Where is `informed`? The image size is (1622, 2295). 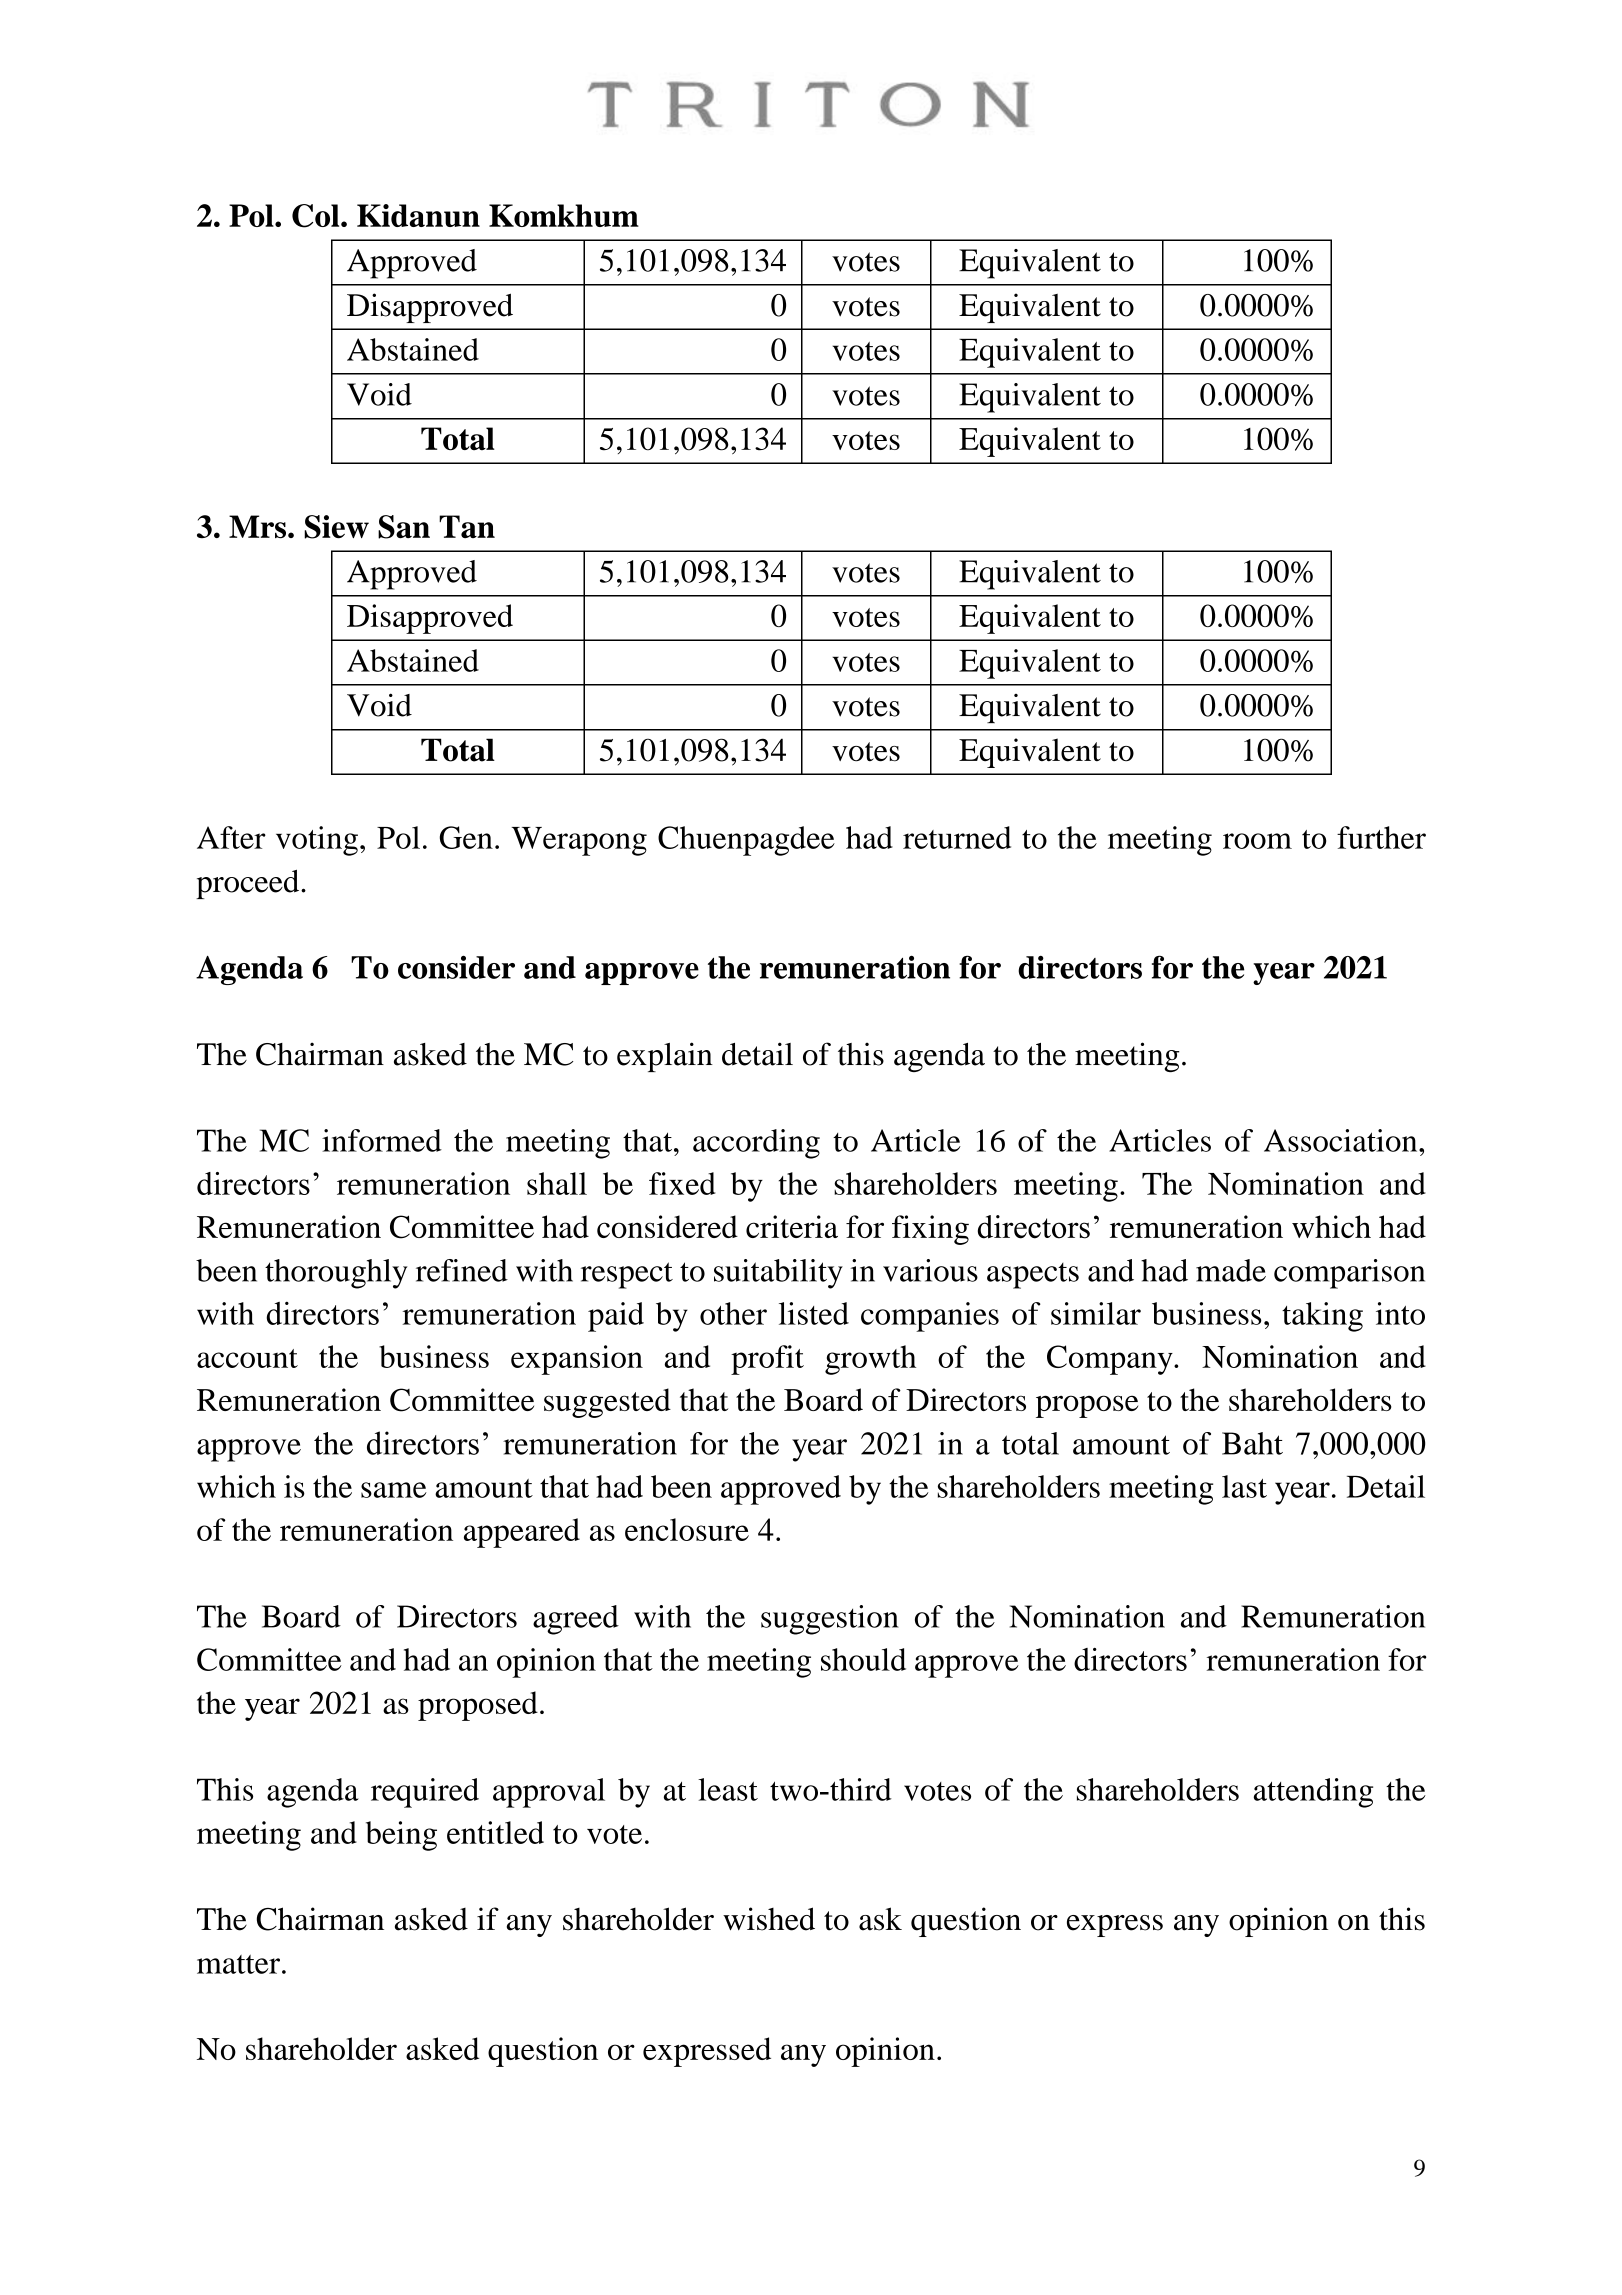
informed is located at coordinates (382, 1140).
